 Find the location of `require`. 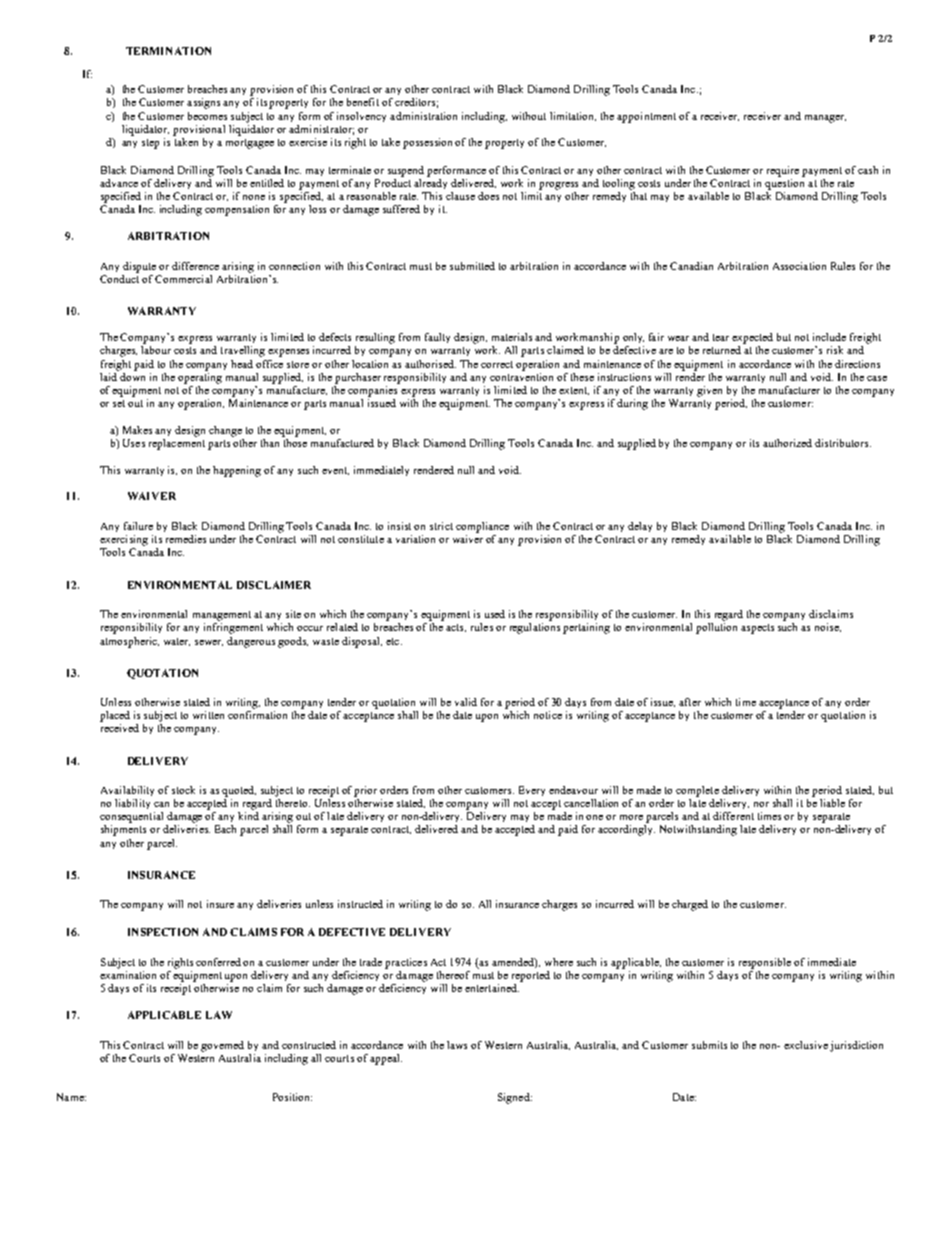

require is located at coordinates (783, 171).
